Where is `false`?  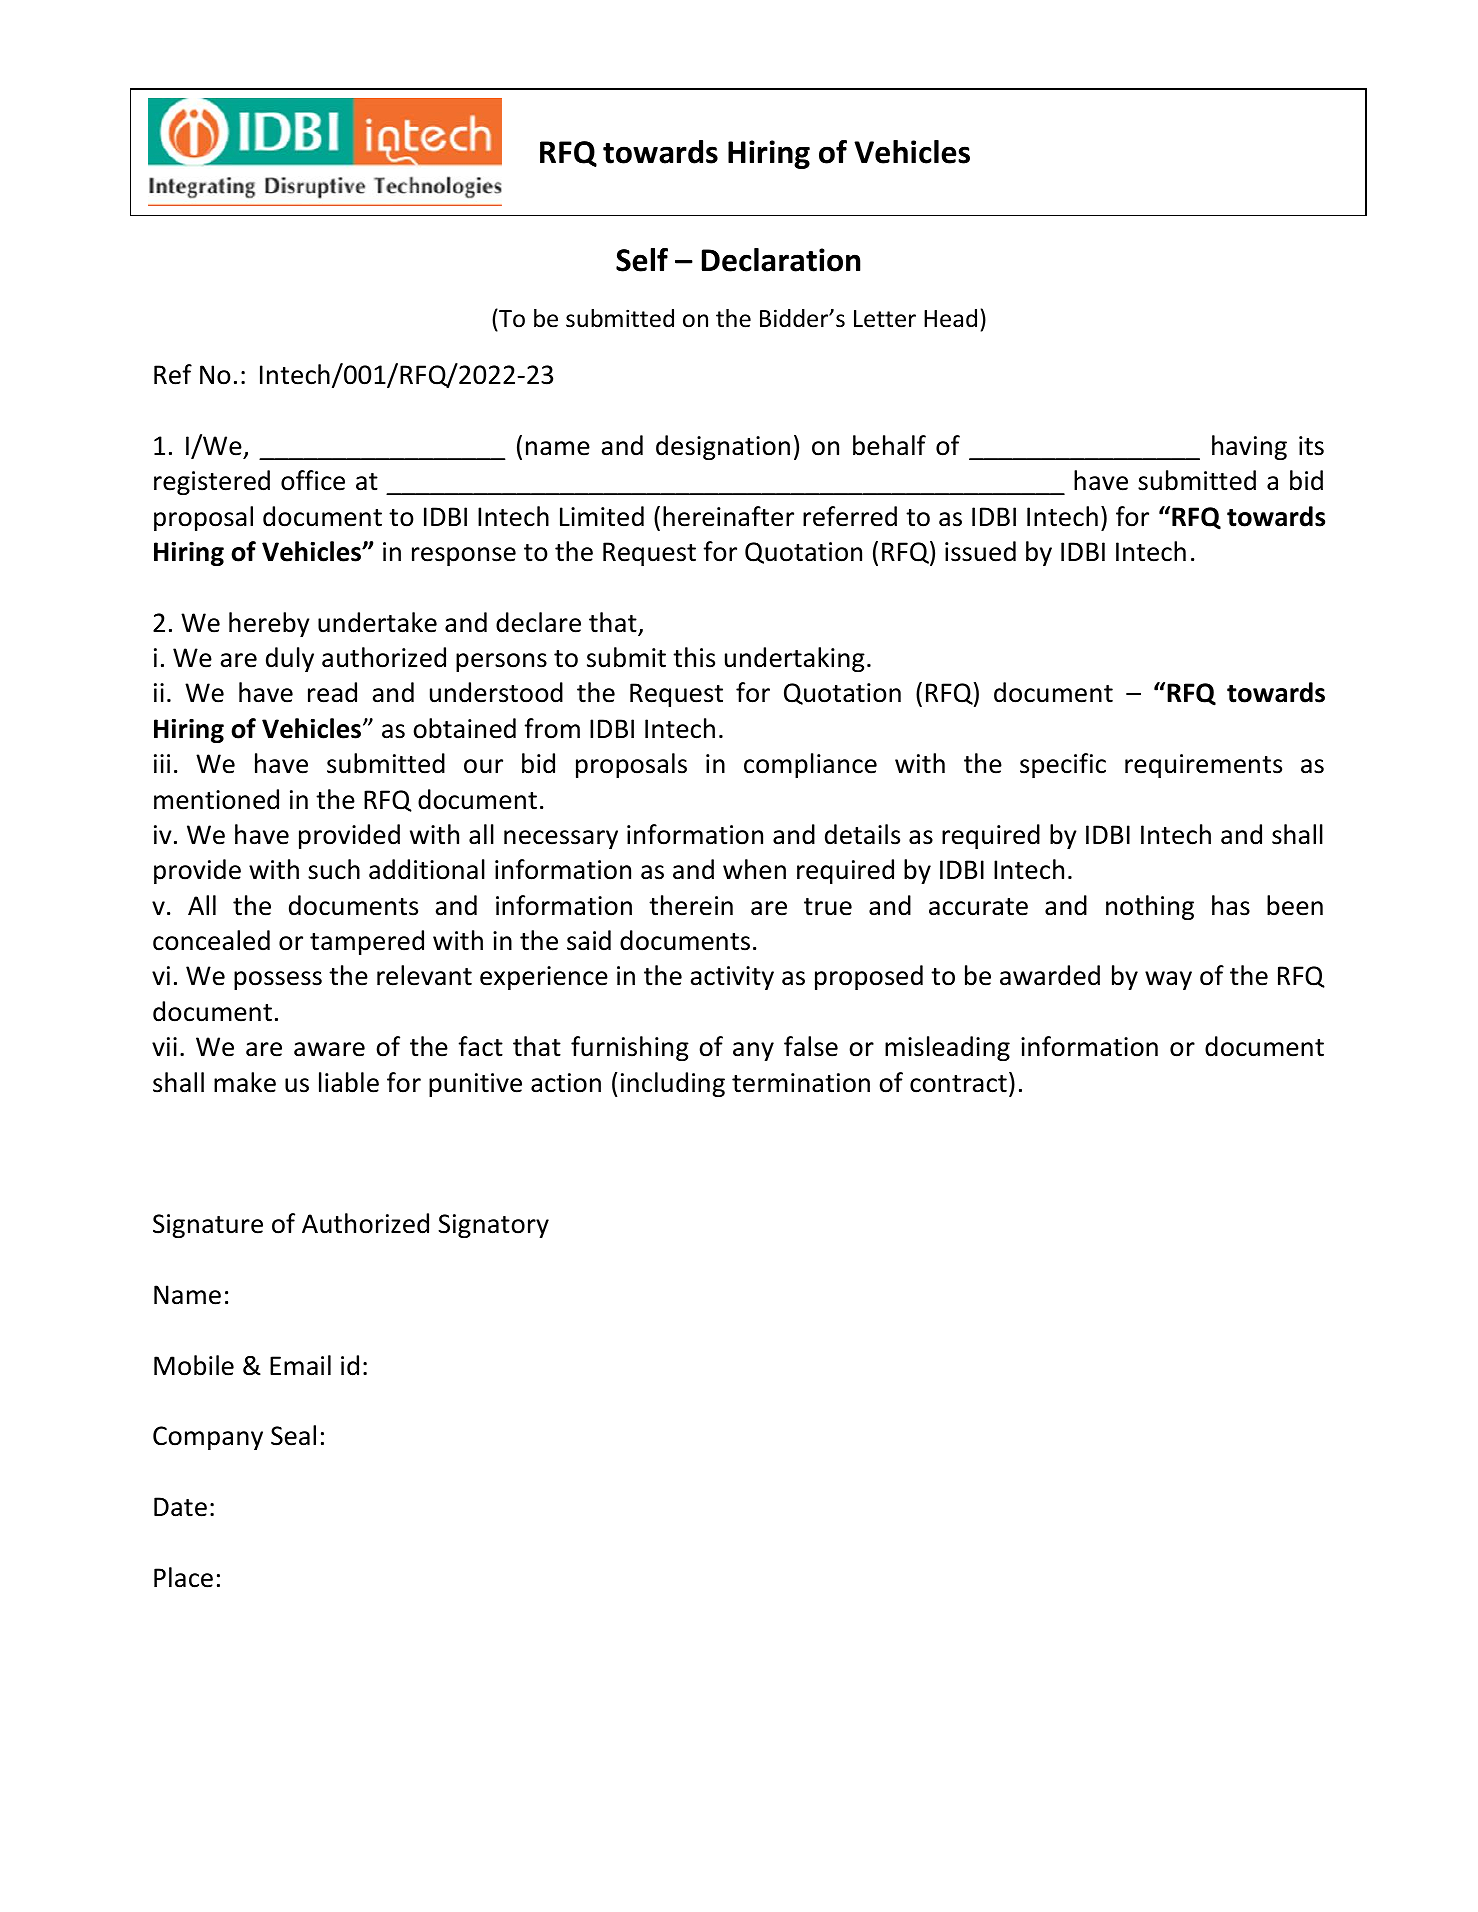
false is located at coordinates (811, 1046).
